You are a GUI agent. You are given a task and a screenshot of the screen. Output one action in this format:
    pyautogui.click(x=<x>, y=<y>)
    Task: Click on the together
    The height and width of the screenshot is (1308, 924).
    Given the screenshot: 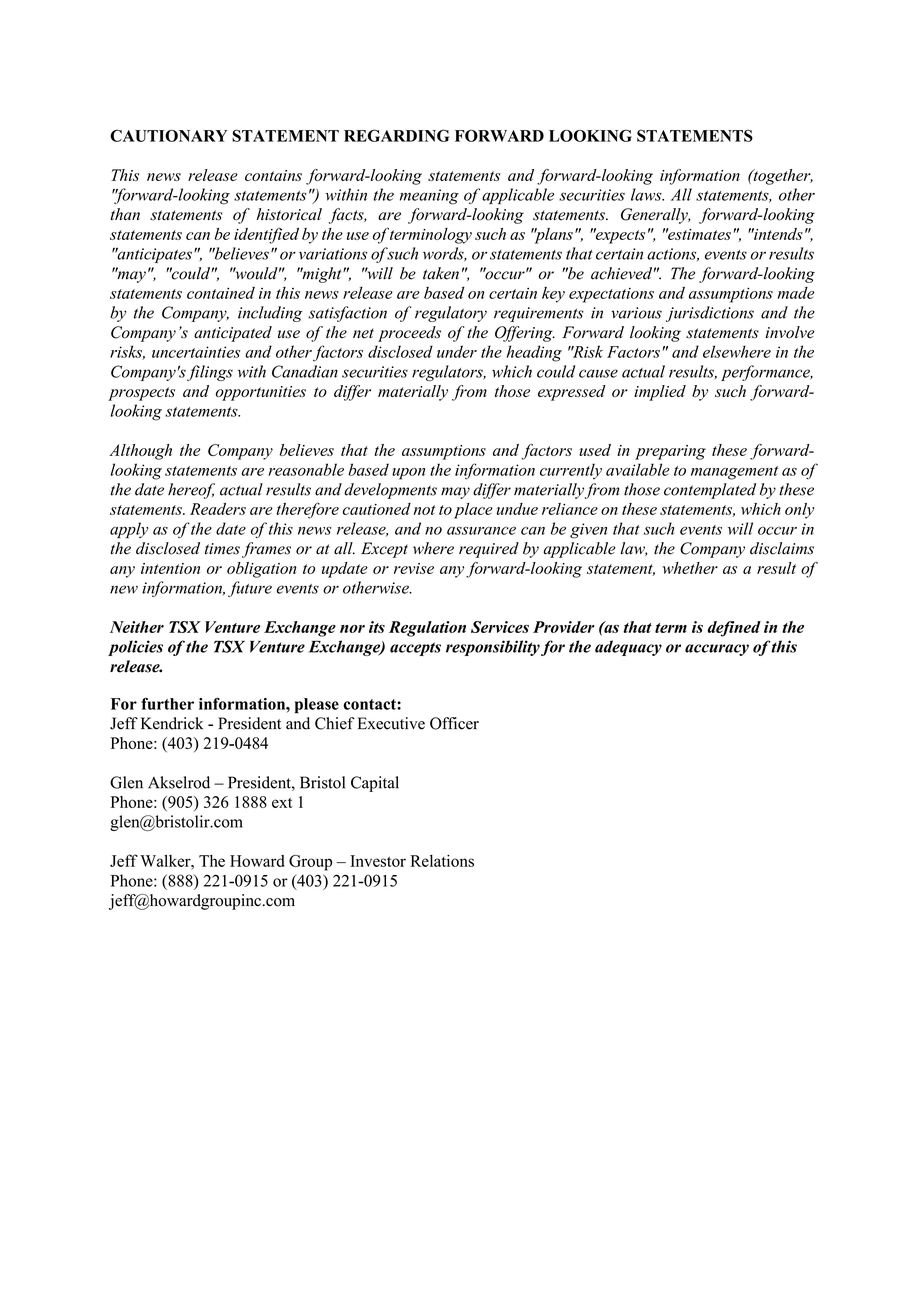 What is the action you would take?
    pyautogui.click(x=782, y=177)
